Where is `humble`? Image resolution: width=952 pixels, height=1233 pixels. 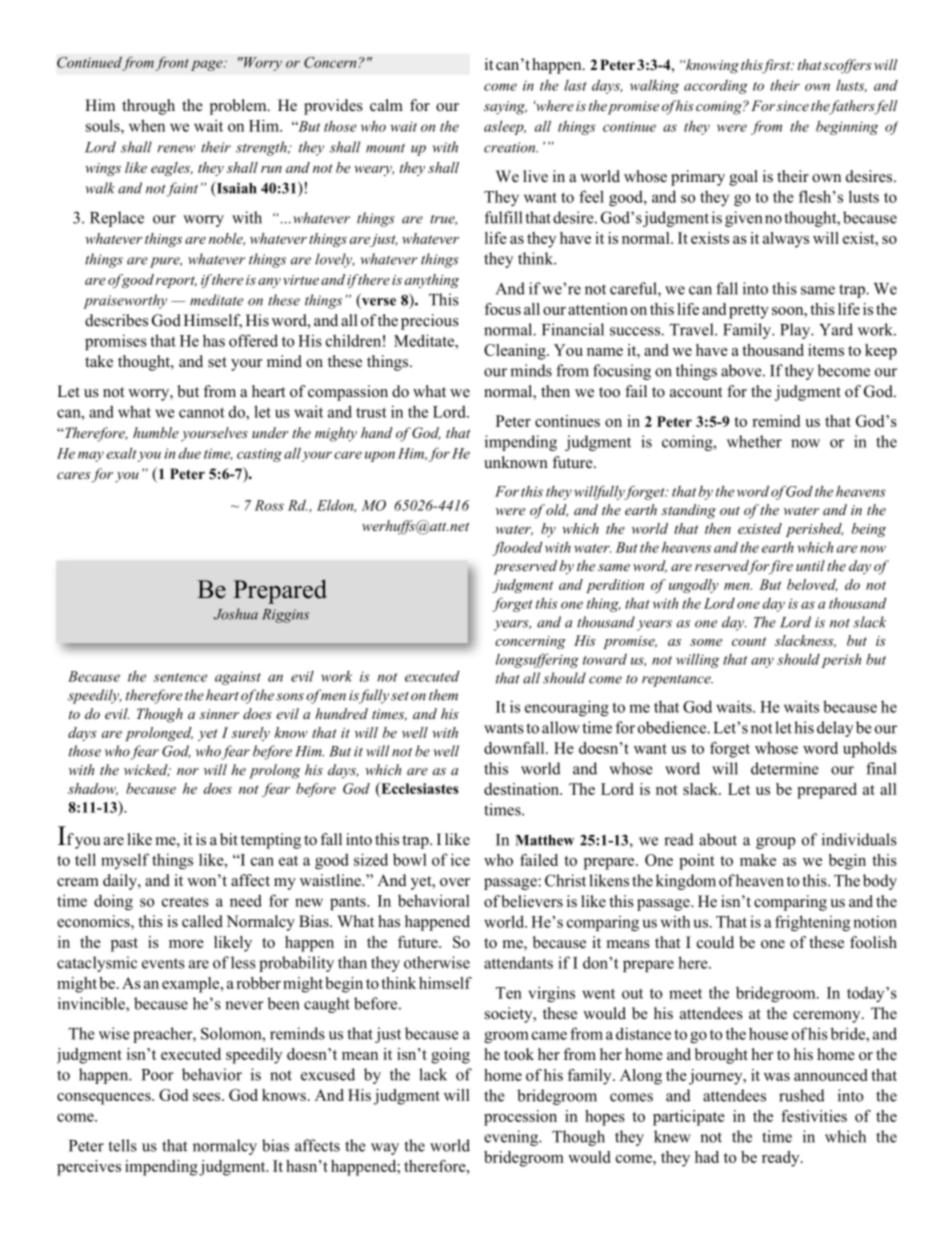 humble is located at coordinates (156, 432).
